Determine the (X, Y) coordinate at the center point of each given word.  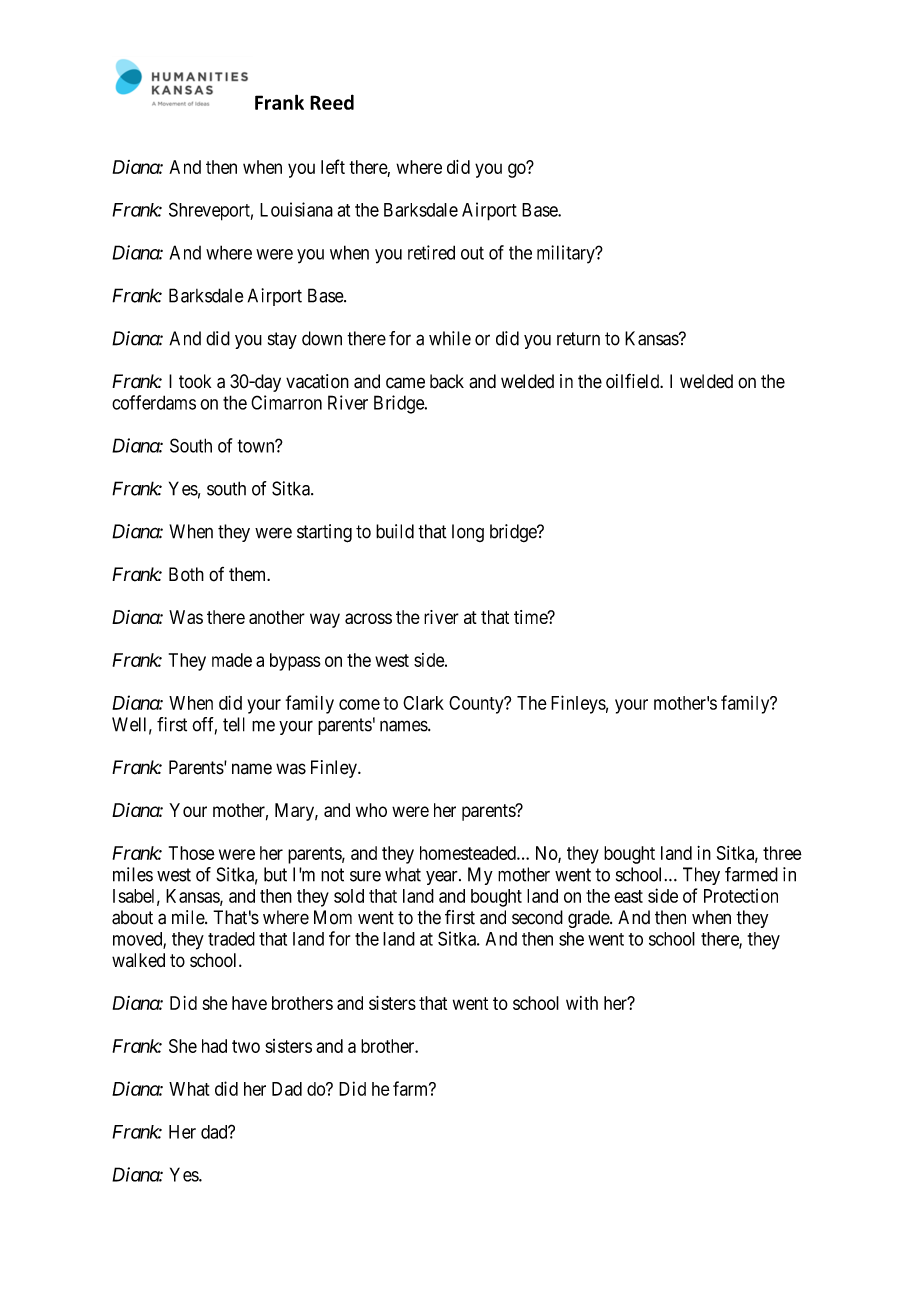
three (782, 853)
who (371, 810)
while (450, 338)
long (468, 533)
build (395, 531)
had (214, 1046)
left (333, 166)
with (582, 1003)
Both (186, 574)
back (447, 381)
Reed (332, 102)
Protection (741, 895)
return (578, 339)
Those (192, 853)
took (195, 381)
